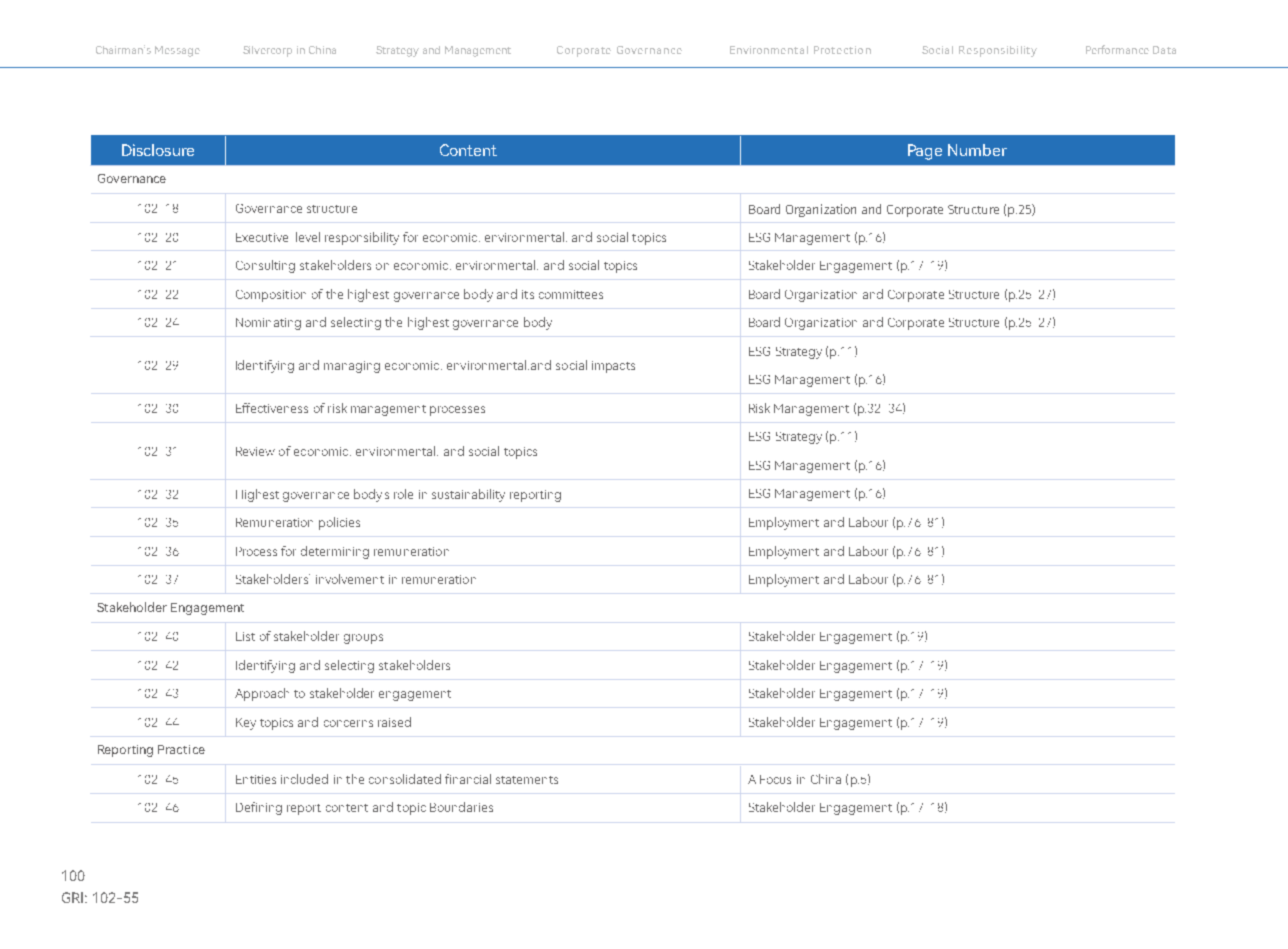 This document has width=1288, height=949. I want to click on Message, so click(177, 51).
